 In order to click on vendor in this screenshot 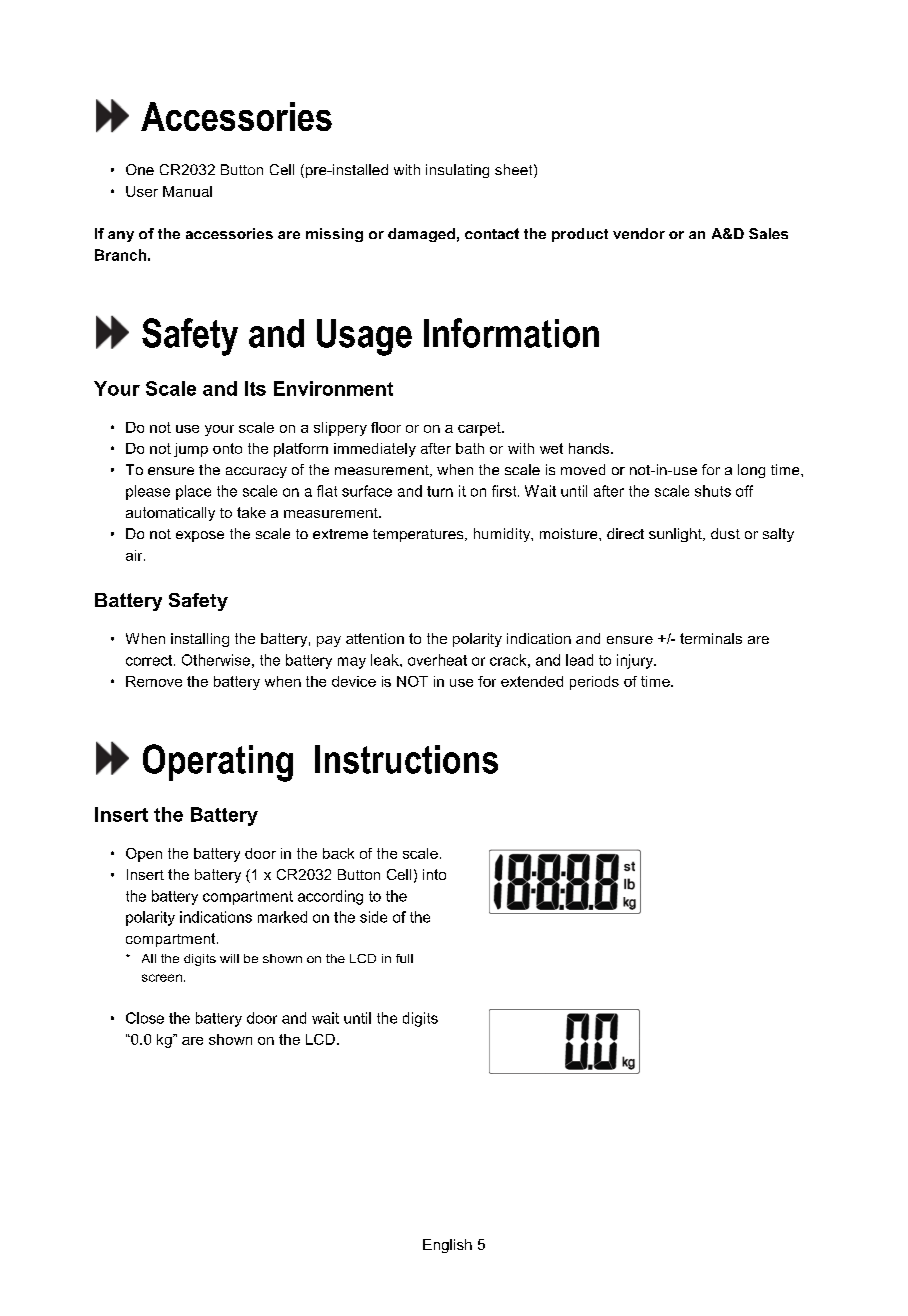, I will do `click(639, 233)`.
